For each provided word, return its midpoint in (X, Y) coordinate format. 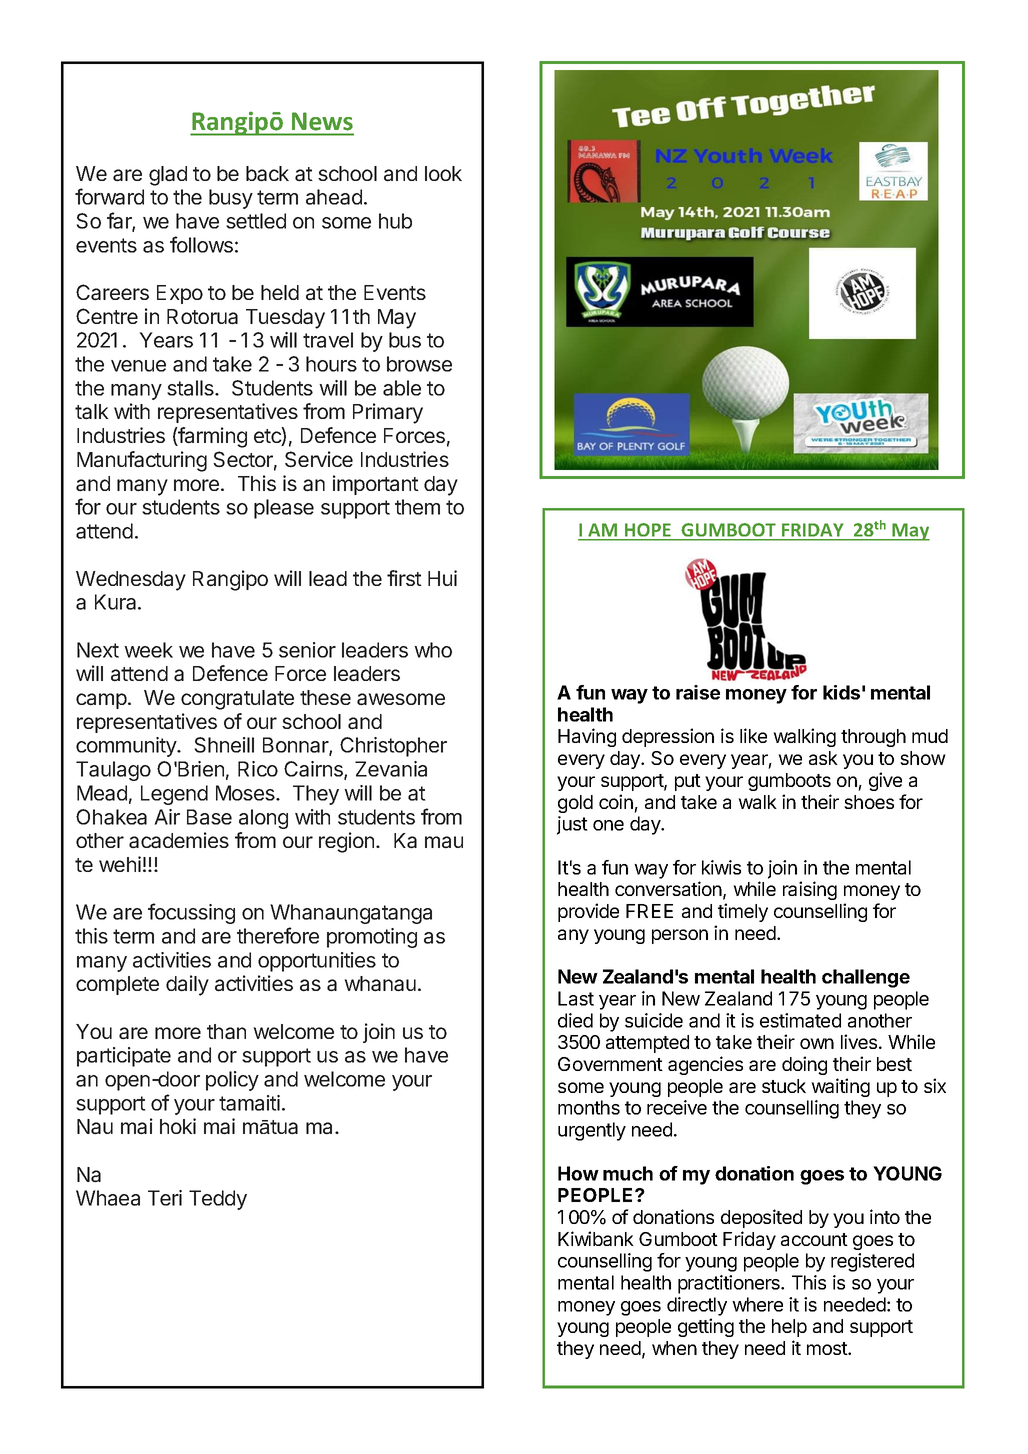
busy (231, 199)
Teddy (218, 1200)
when (674, 1348)
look (443, 173)
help (789, 1328)
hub (395, 221)
